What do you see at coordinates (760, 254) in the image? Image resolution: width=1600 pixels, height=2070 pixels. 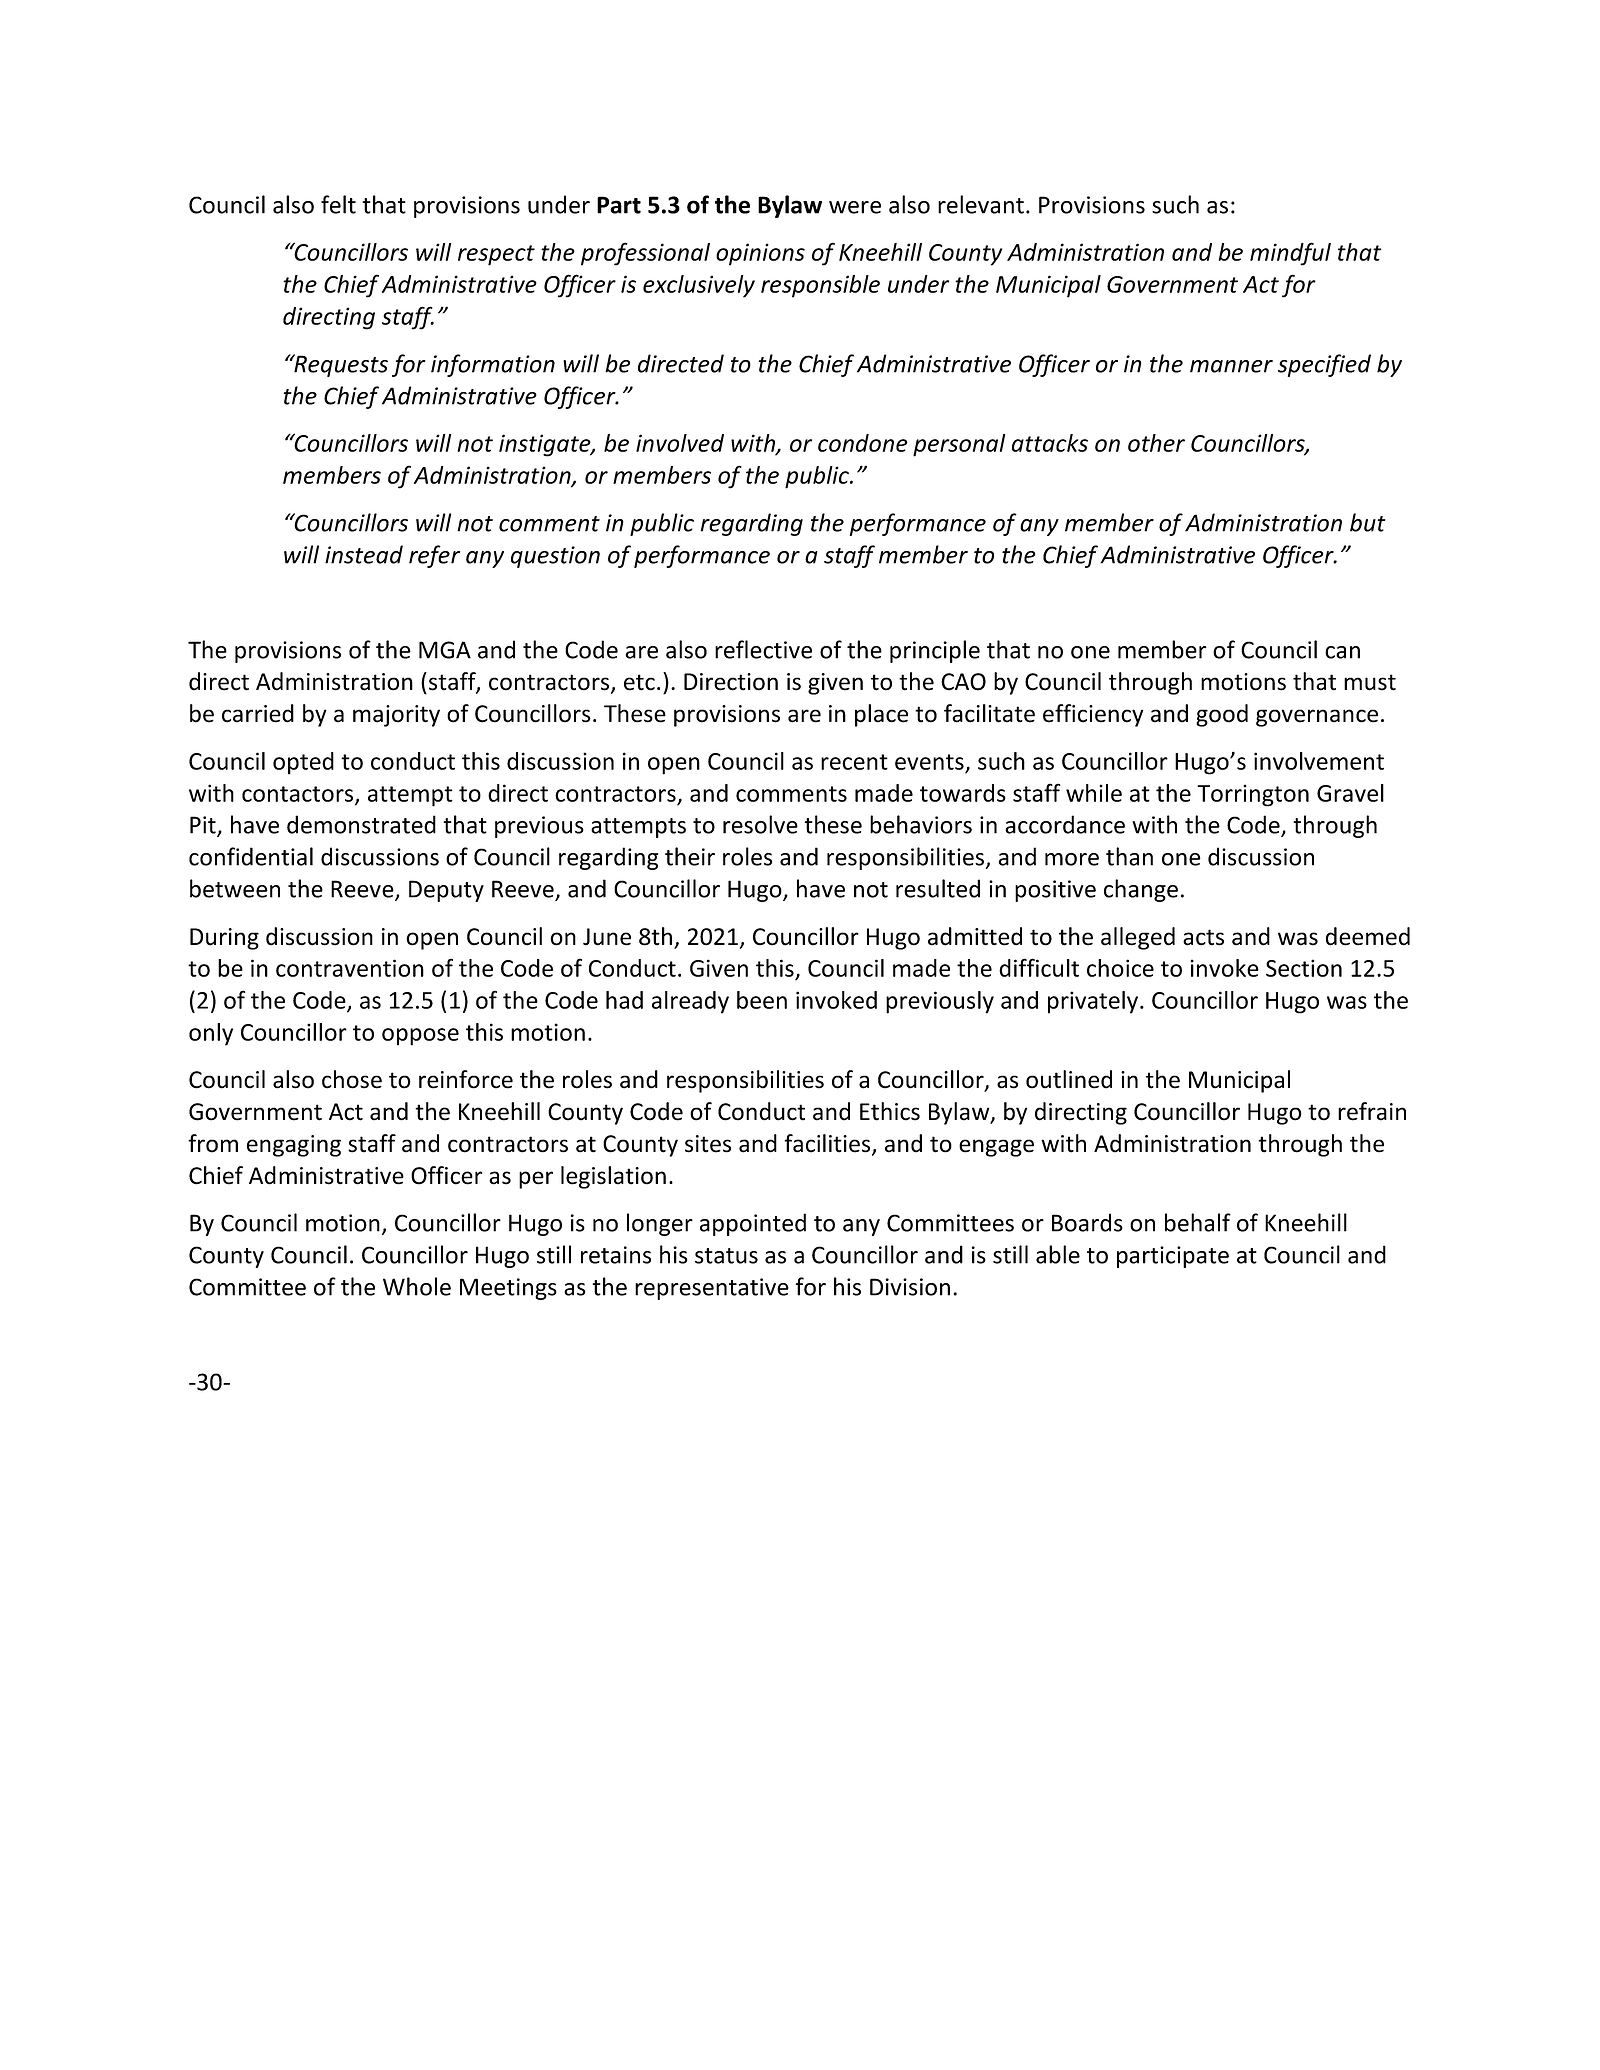 I see `opinions` at bounding box center [760, 254].
